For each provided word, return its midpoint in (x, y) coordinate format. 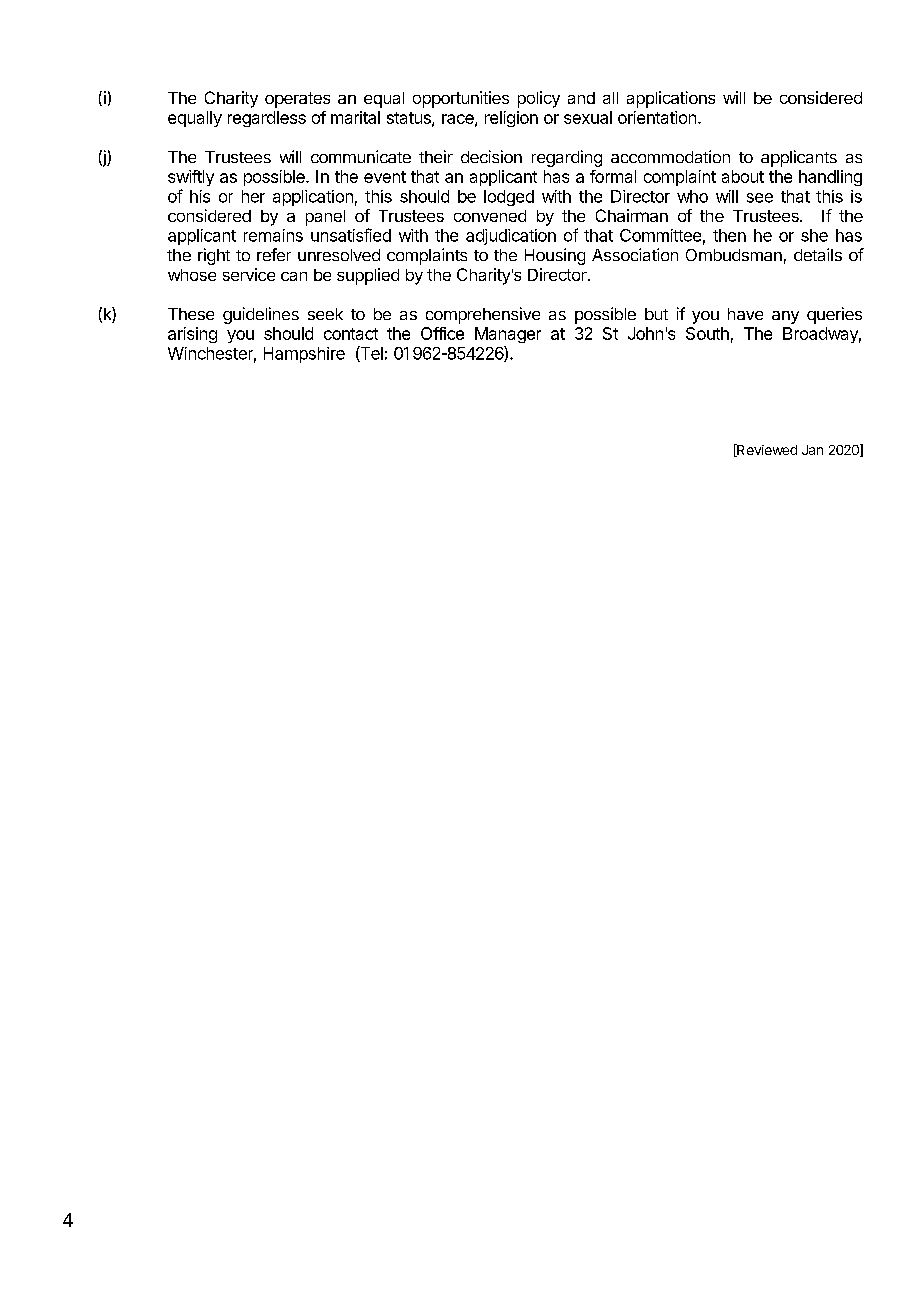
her (253, 196)
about (743, 176)
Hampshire (304, 355)
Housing (555, 256)
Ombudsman (734, 255)
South (707, 333)
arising (192, 335)
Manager (508, 335)
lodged (509, 198)
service (249, 274)
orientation (657, 117)
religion (511, 119)
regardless (267, 119)
